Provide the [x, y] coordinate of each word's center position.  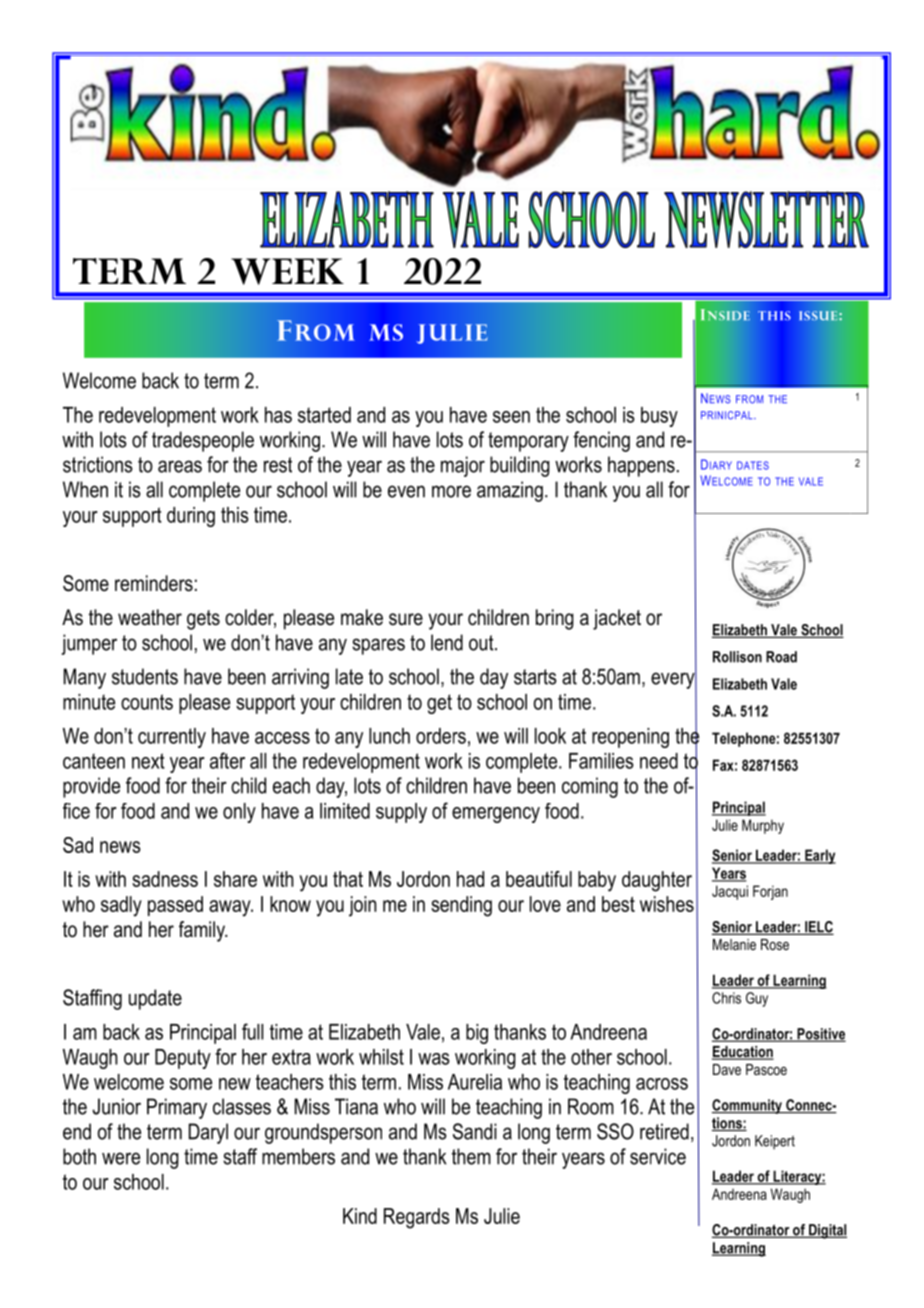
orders [441, 736]
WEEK [287, 271]
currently [172, 738]
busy [659, 417]
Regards [417, 1218]
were [121, 1158]
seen [511, 417]
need [659, 761]
